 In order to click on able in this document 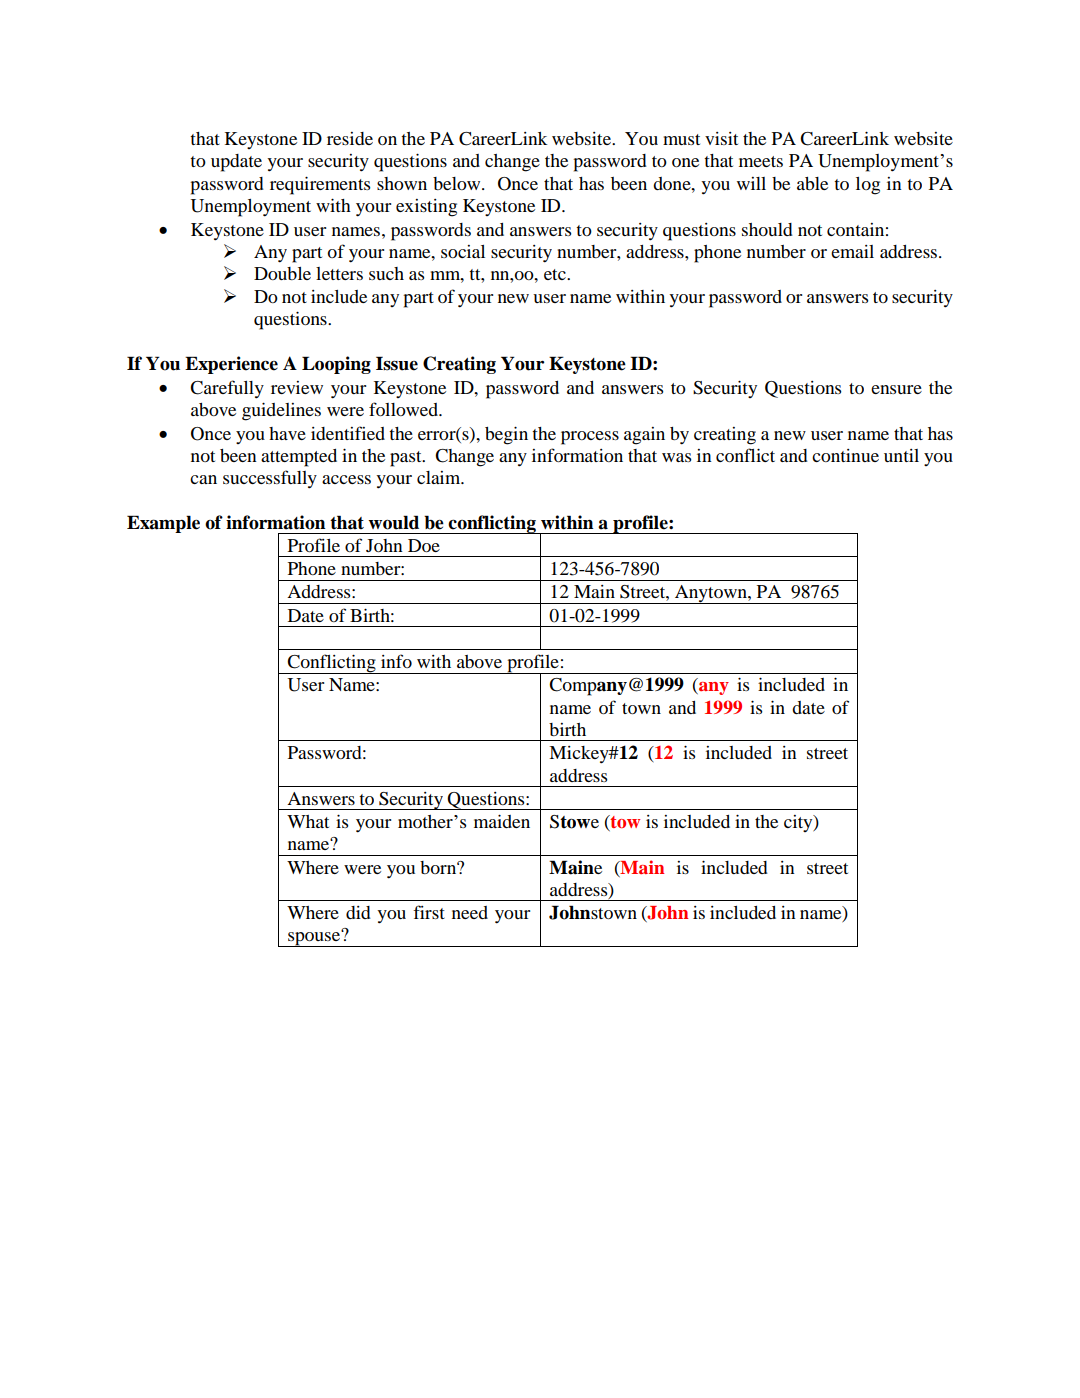, I will do `click(812, 183)`.
